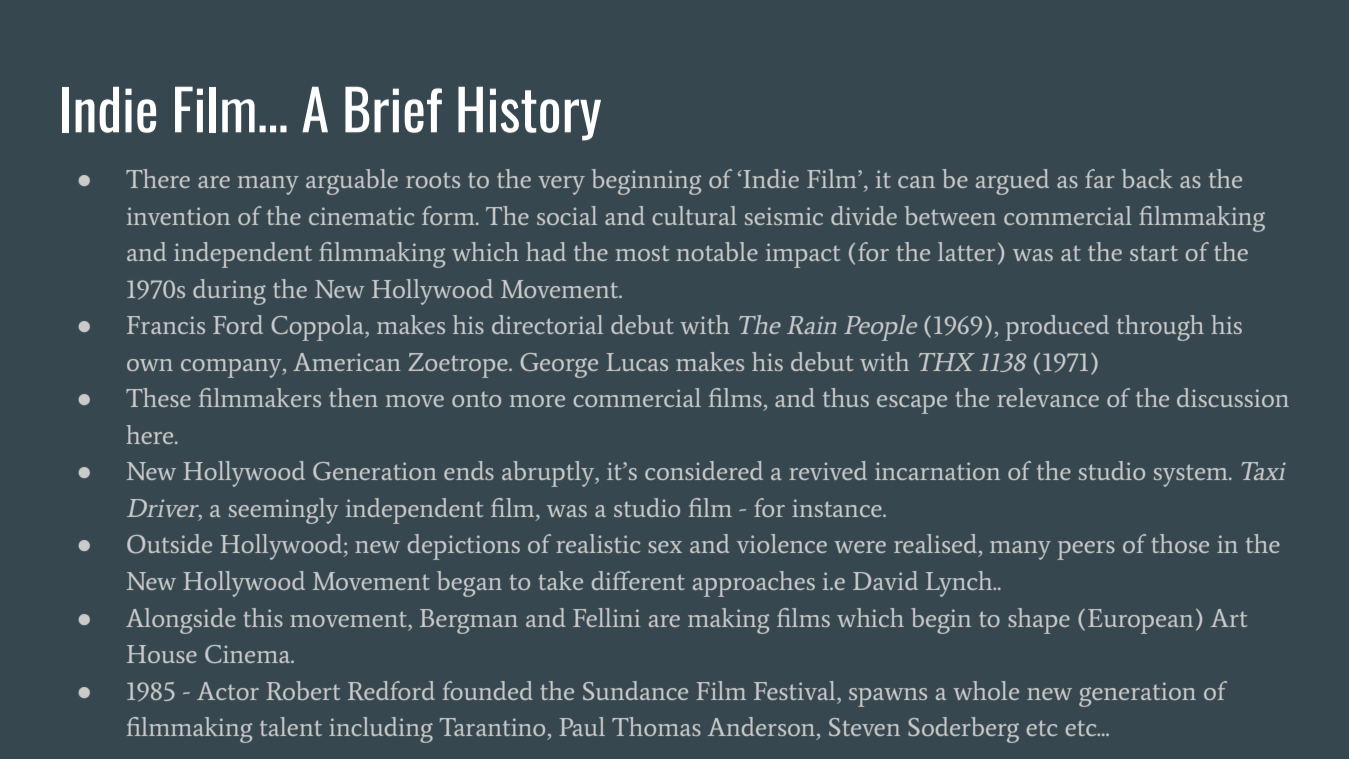  What do you see at coordinates (656, 726) in the page?
I see `Thomas` at bounding box center [656, 726].
